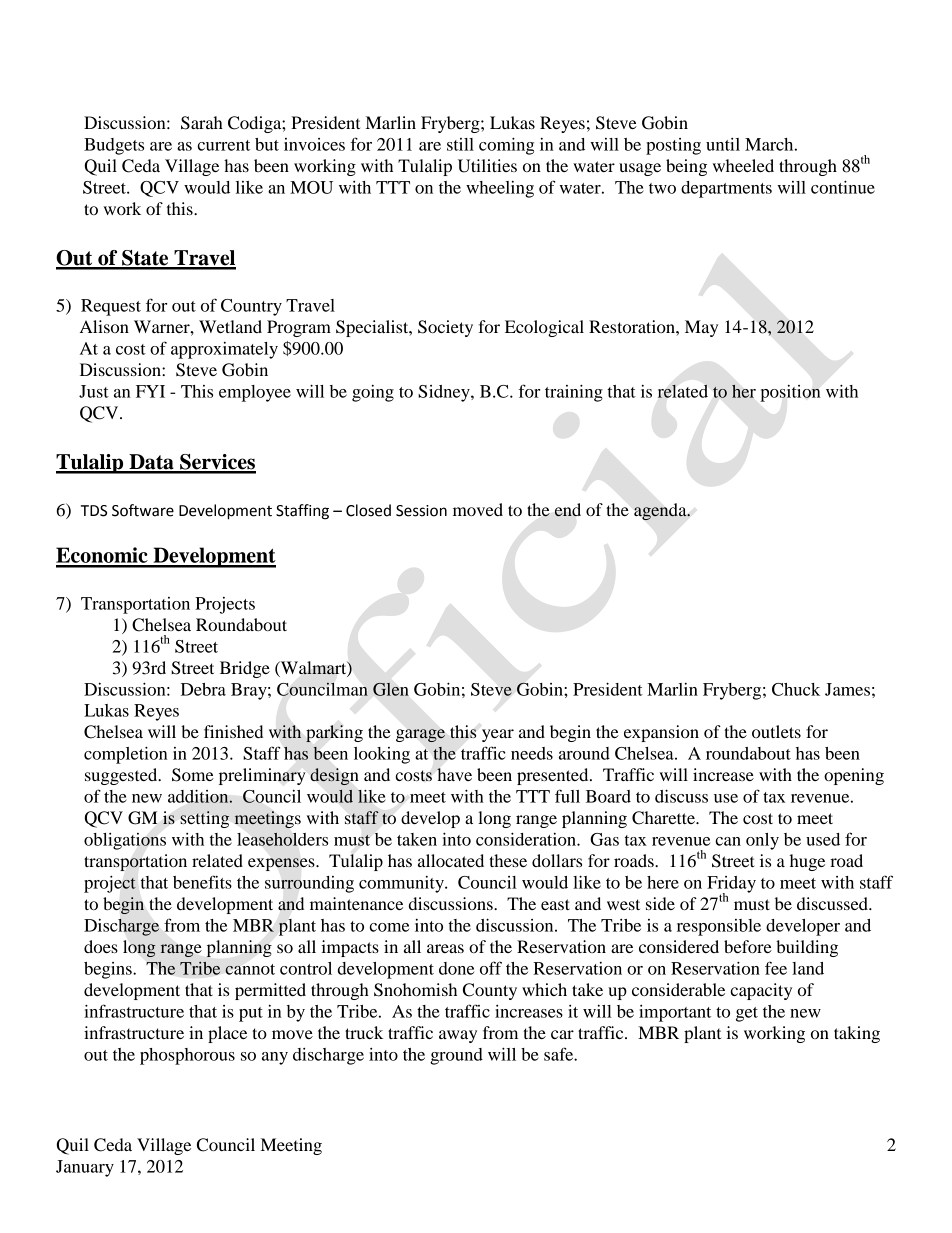 Image resolution: width=952 pixels, height=1233 pixels. What do you see at coordinates (731, 885) in the screenshot?
I see `Friday` at bounding box center [731, 885].
